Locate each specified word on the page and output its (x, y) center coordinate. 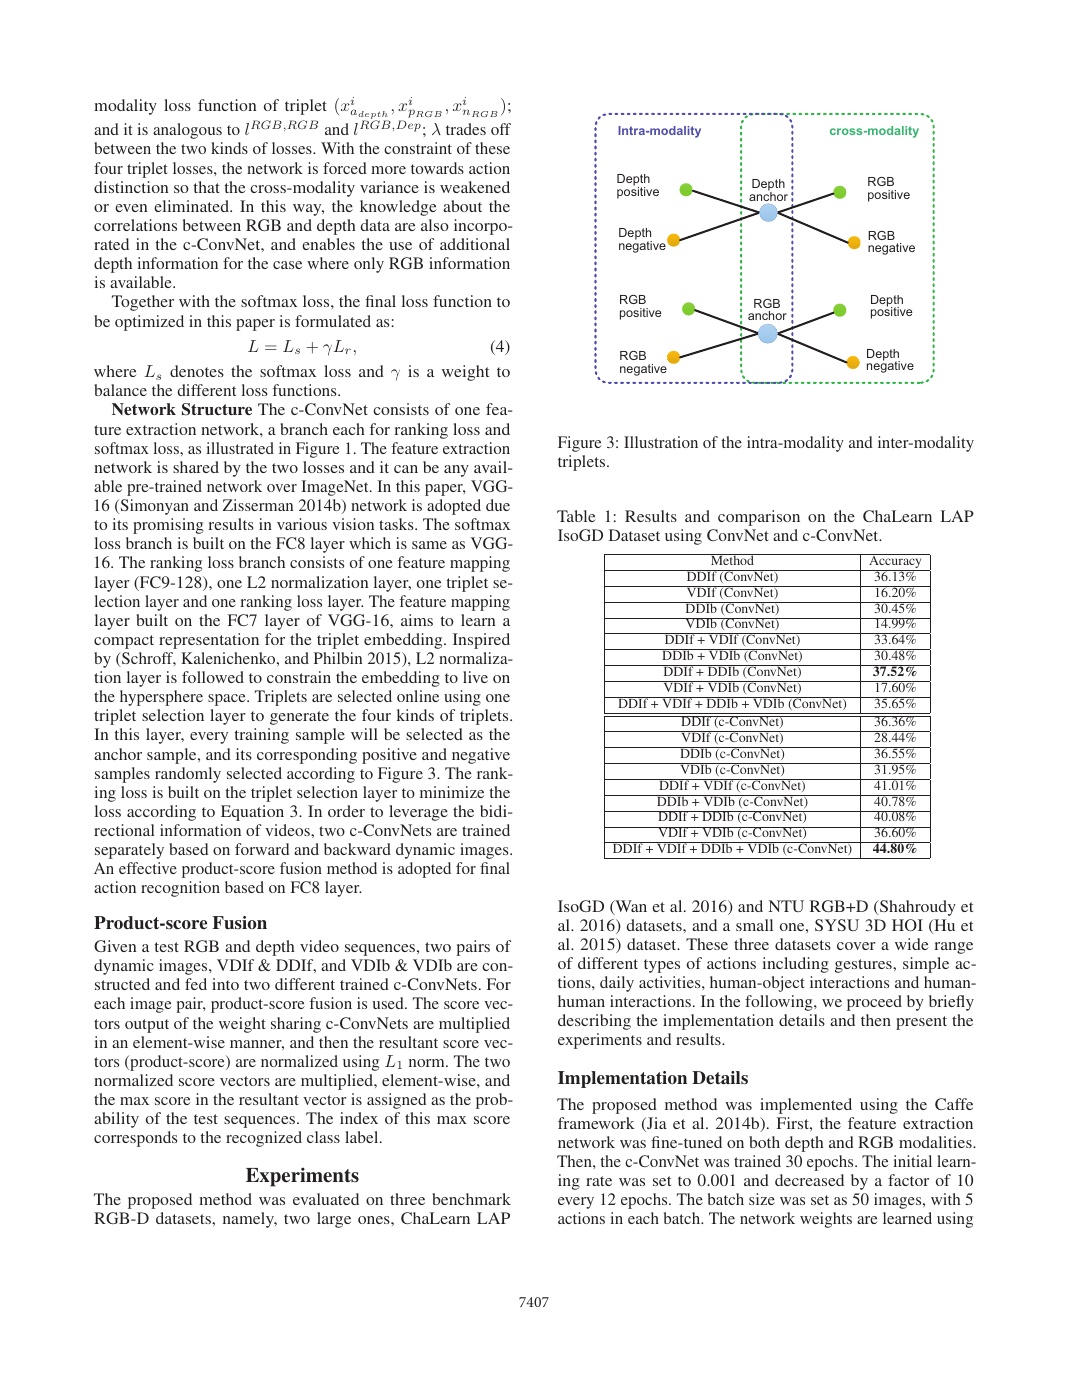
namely (250, 1220)
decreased (809, 1180)
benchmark (471, 1199)
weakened (475, 187)
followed (213, 677)
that (207, 187)
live (475, 677)
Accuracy (895, 562)
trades (466, 129)
